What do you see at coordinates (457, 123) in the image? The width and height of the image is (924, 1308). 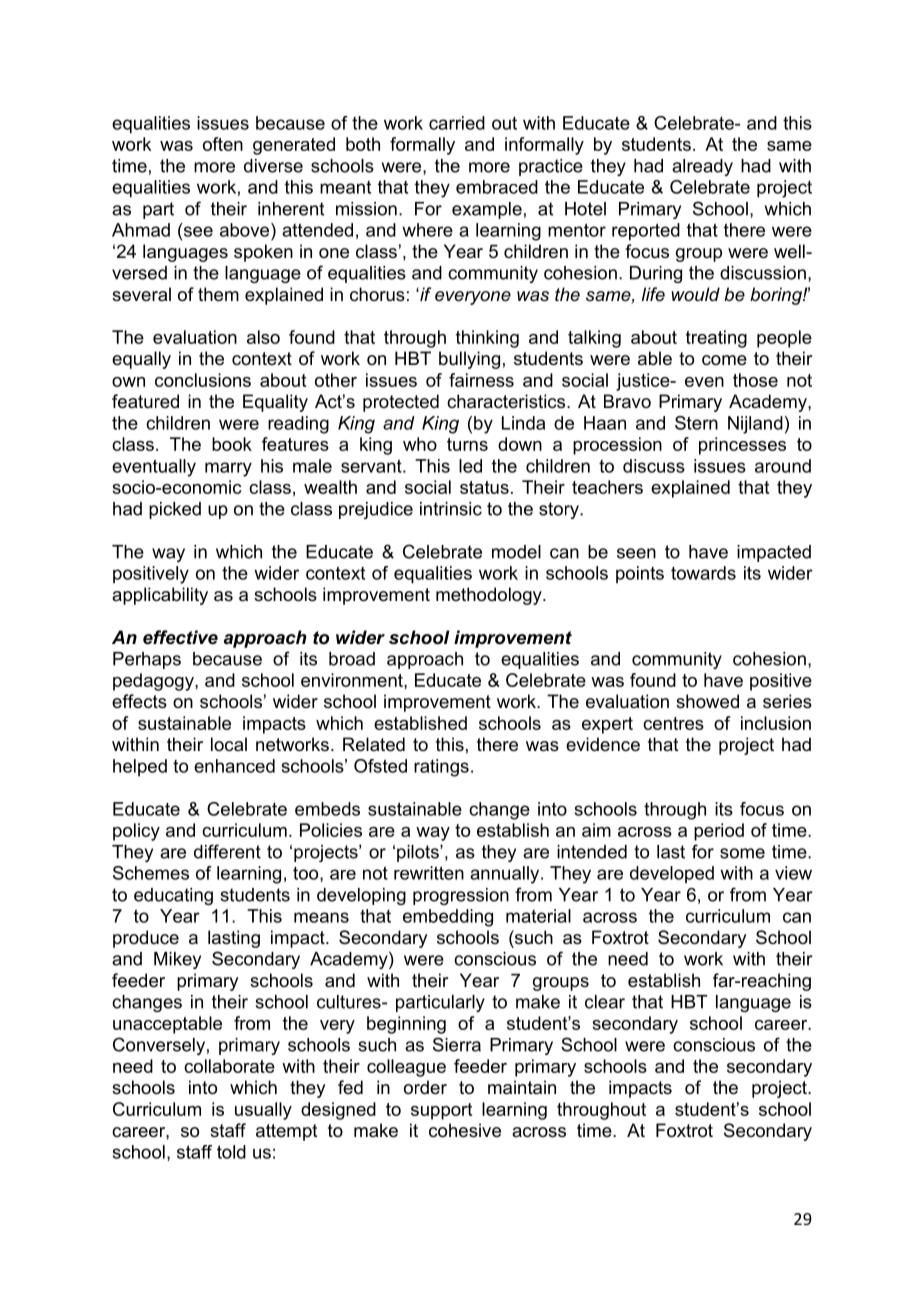 I see `carried` at bounding box center [457, 123].
